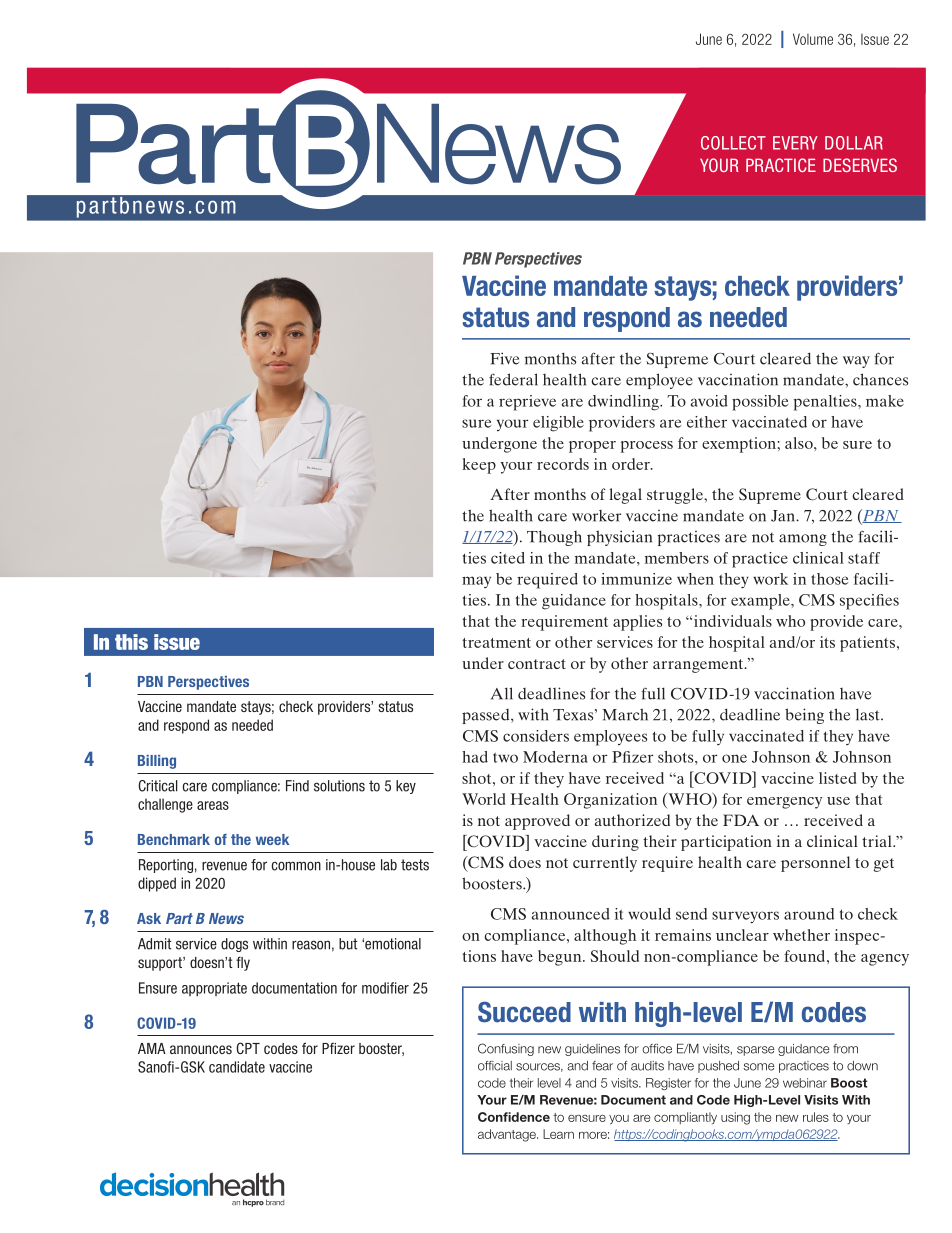  I want to click on keep, so click(479, 466).
